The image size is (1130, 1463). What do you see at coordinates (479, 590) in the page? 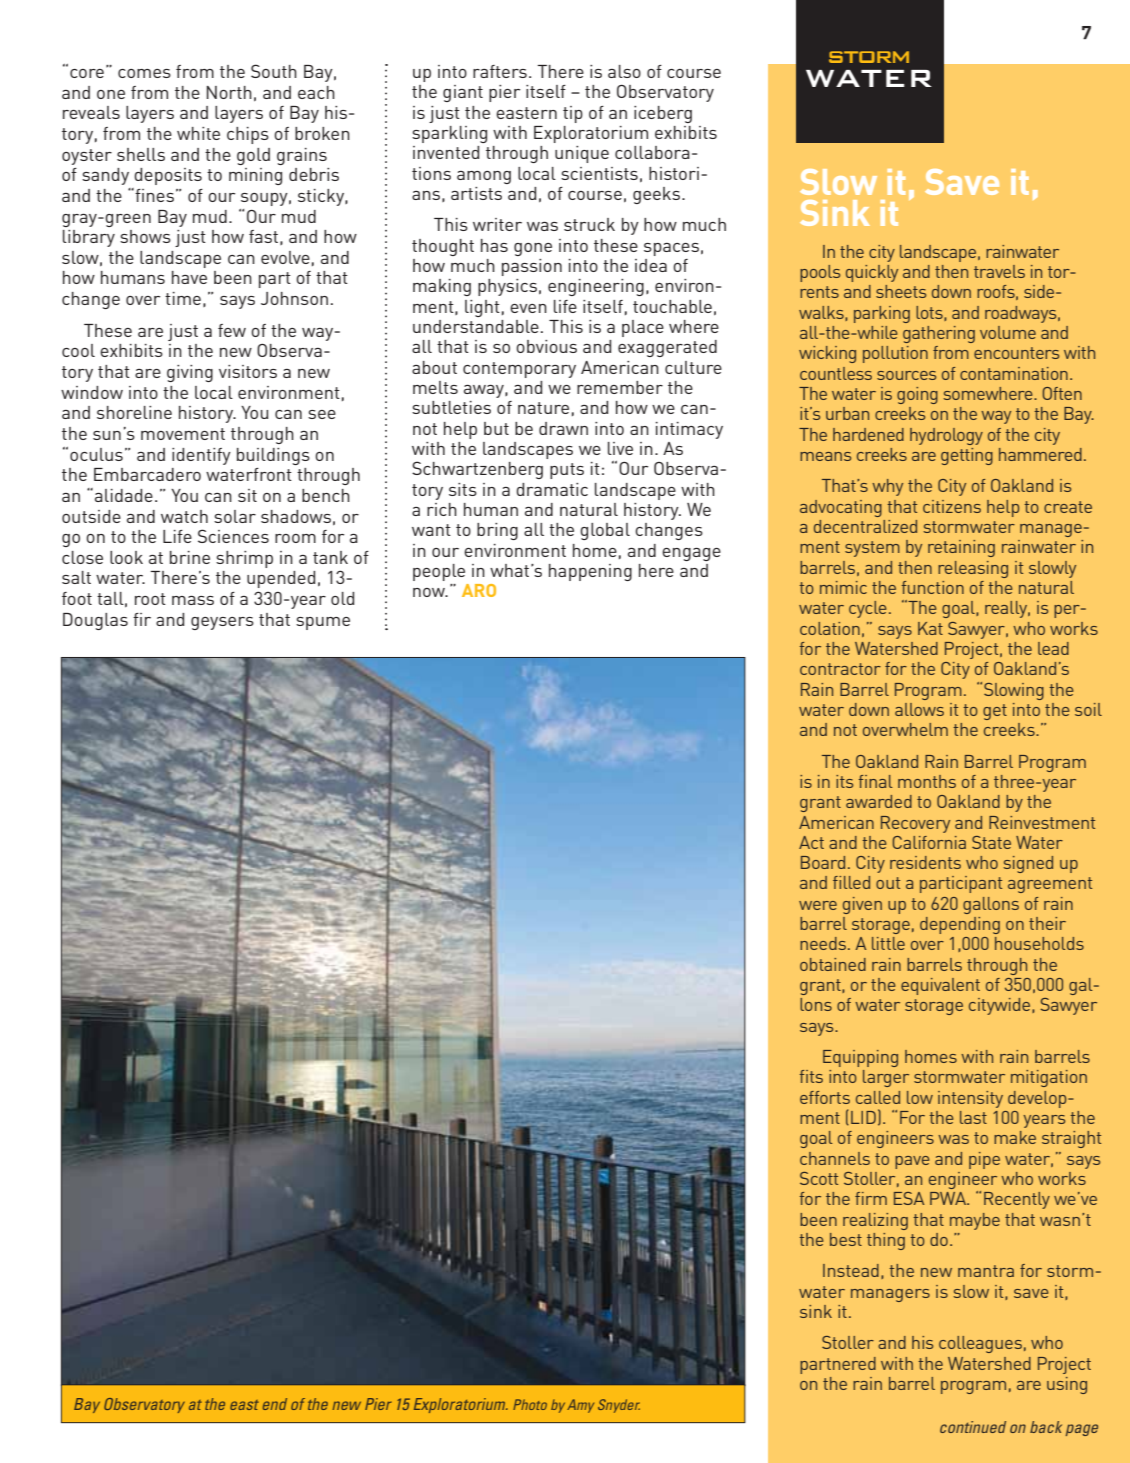
I see `ARO` at bounding box center [479, 590].
